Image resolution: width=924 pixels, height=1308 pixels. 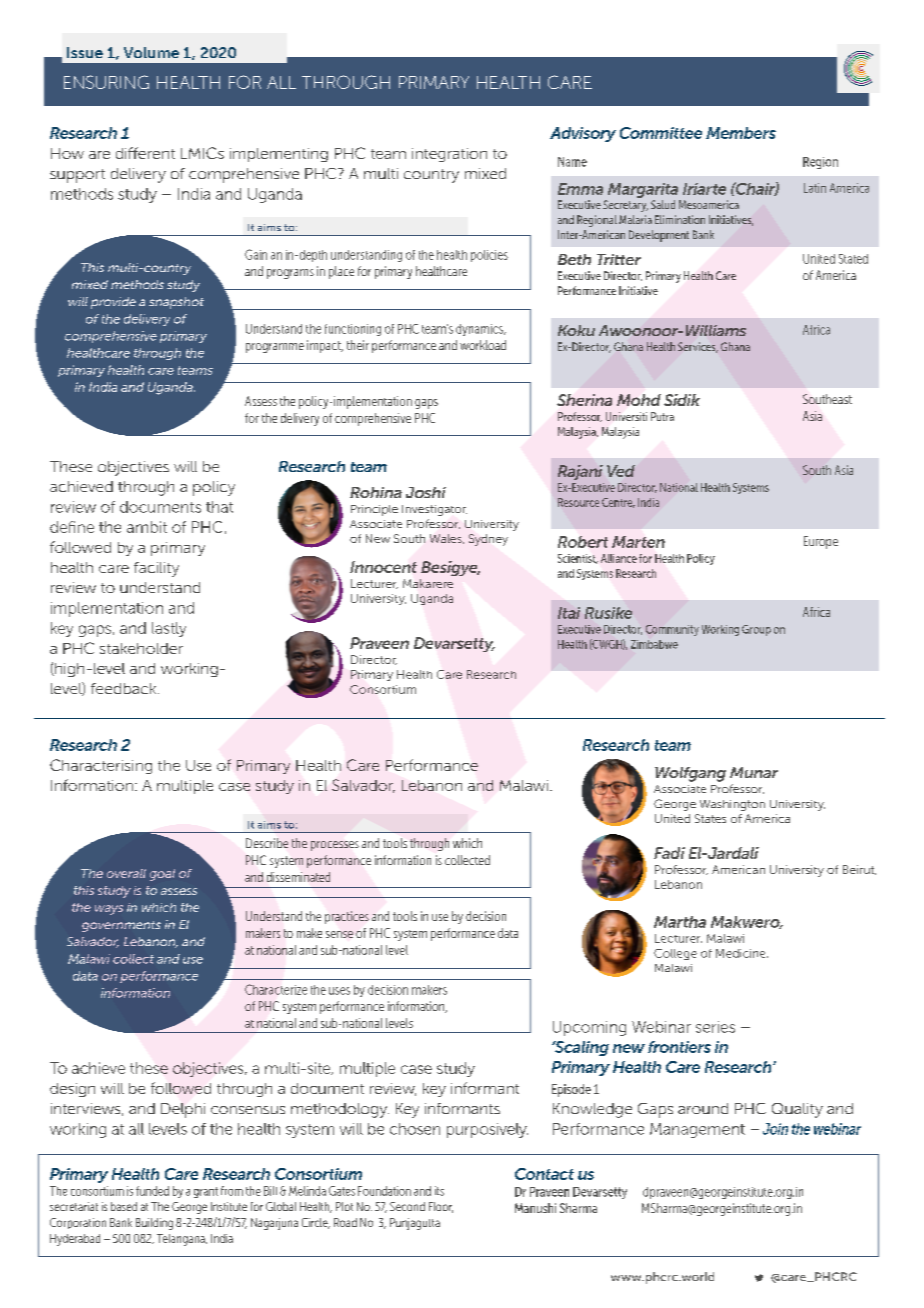 I want to click on Members, so click(x=741, y=133).
